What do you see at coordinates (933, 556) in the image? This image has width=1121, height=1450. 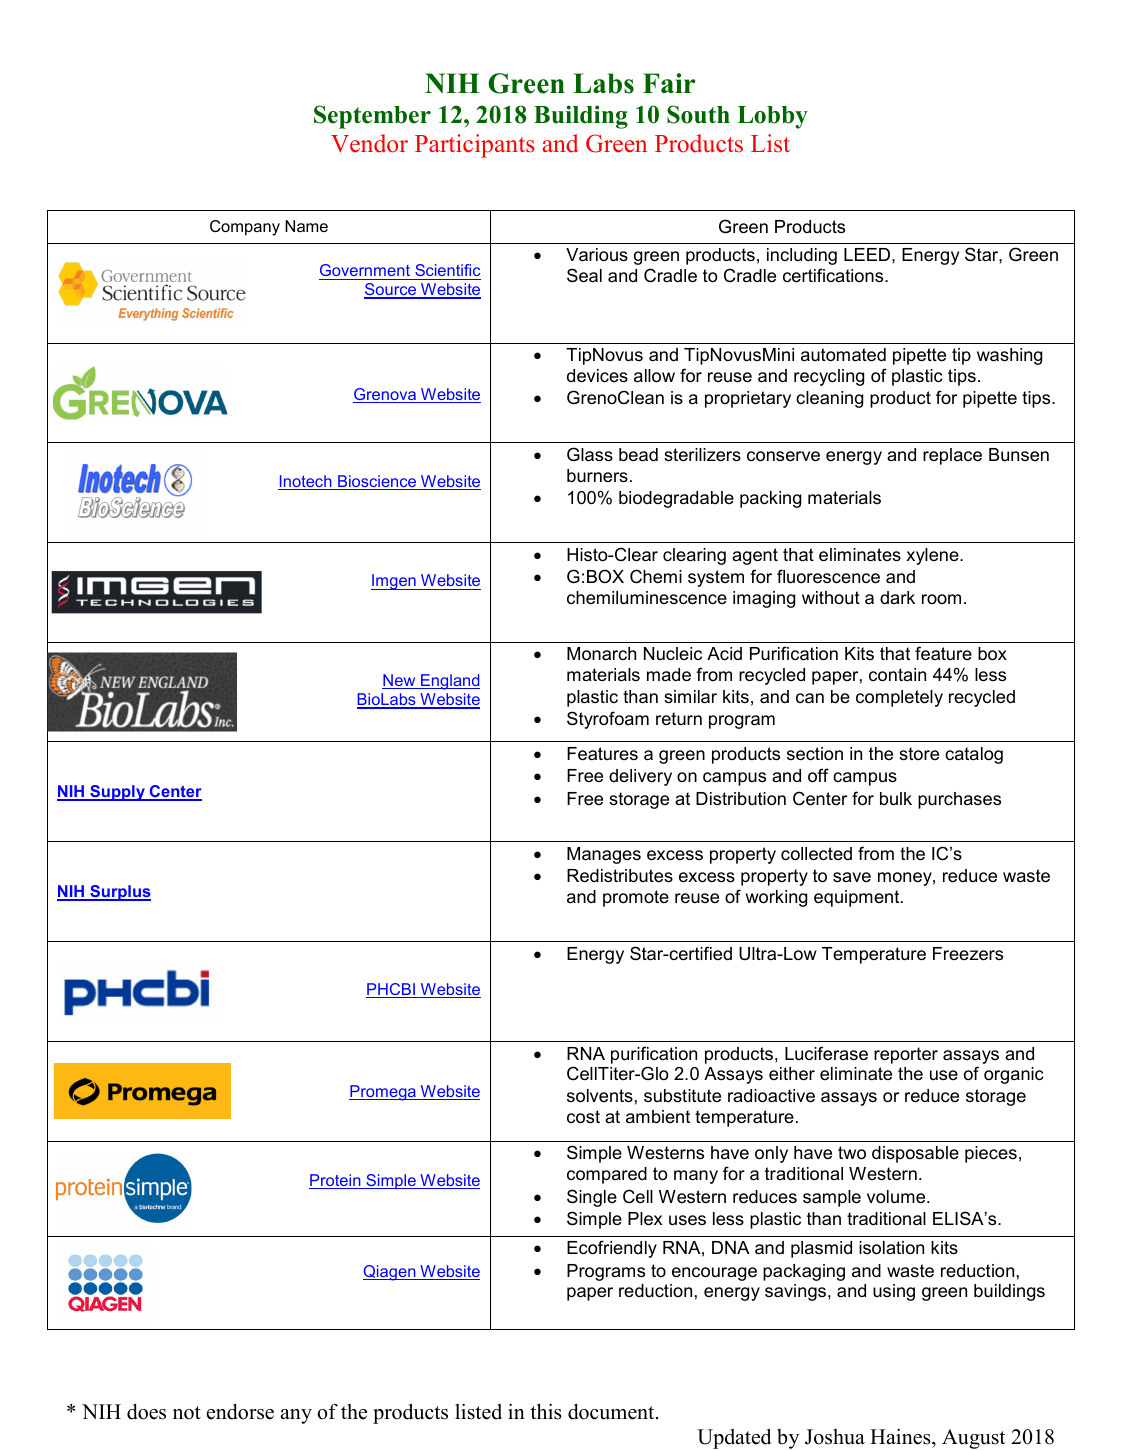 I see `xylene` at bounding box center [933, 556].
